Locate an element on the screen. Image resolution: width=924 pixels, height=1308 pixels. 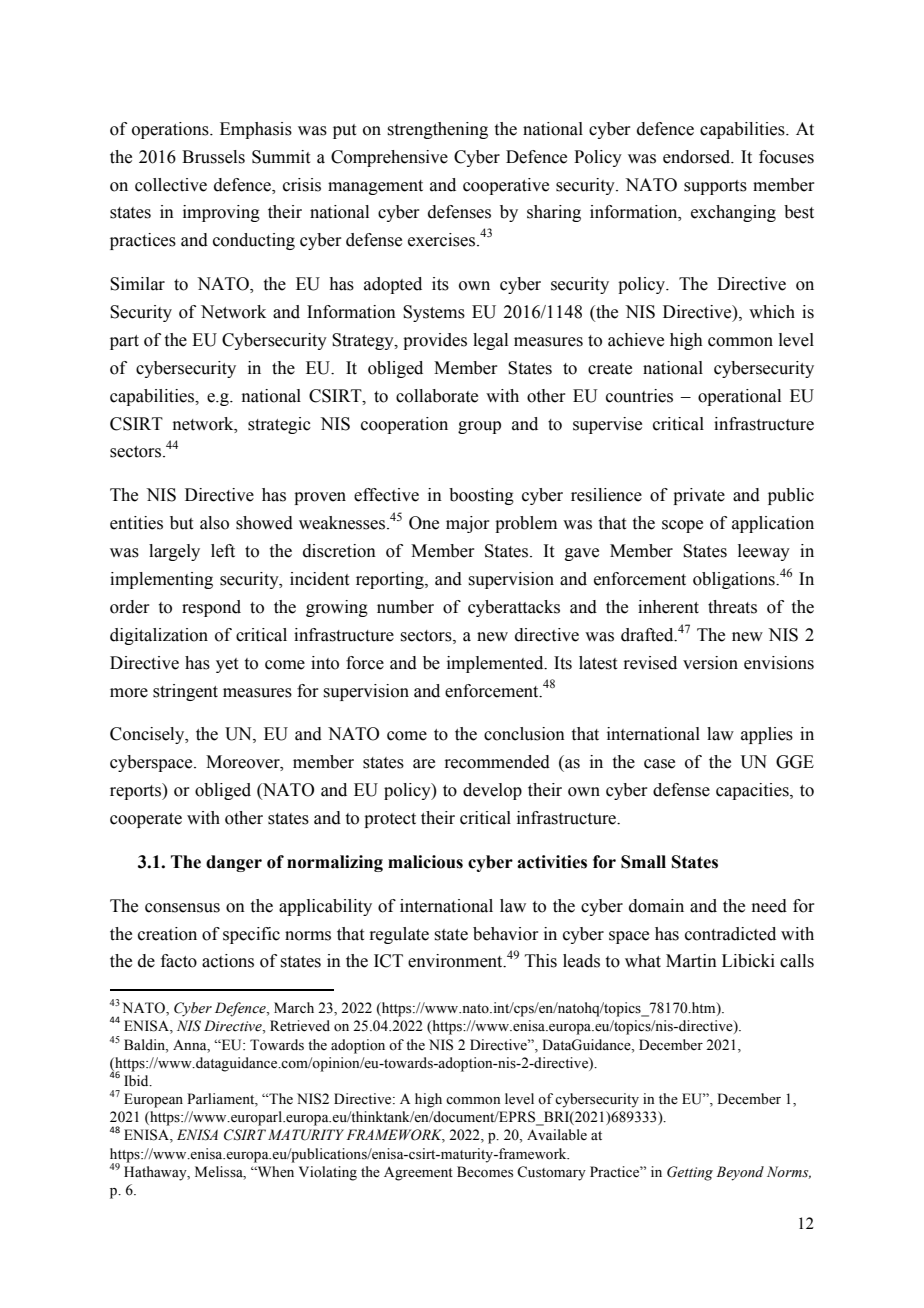
Agreement is located at coordinates (418, 1174).
